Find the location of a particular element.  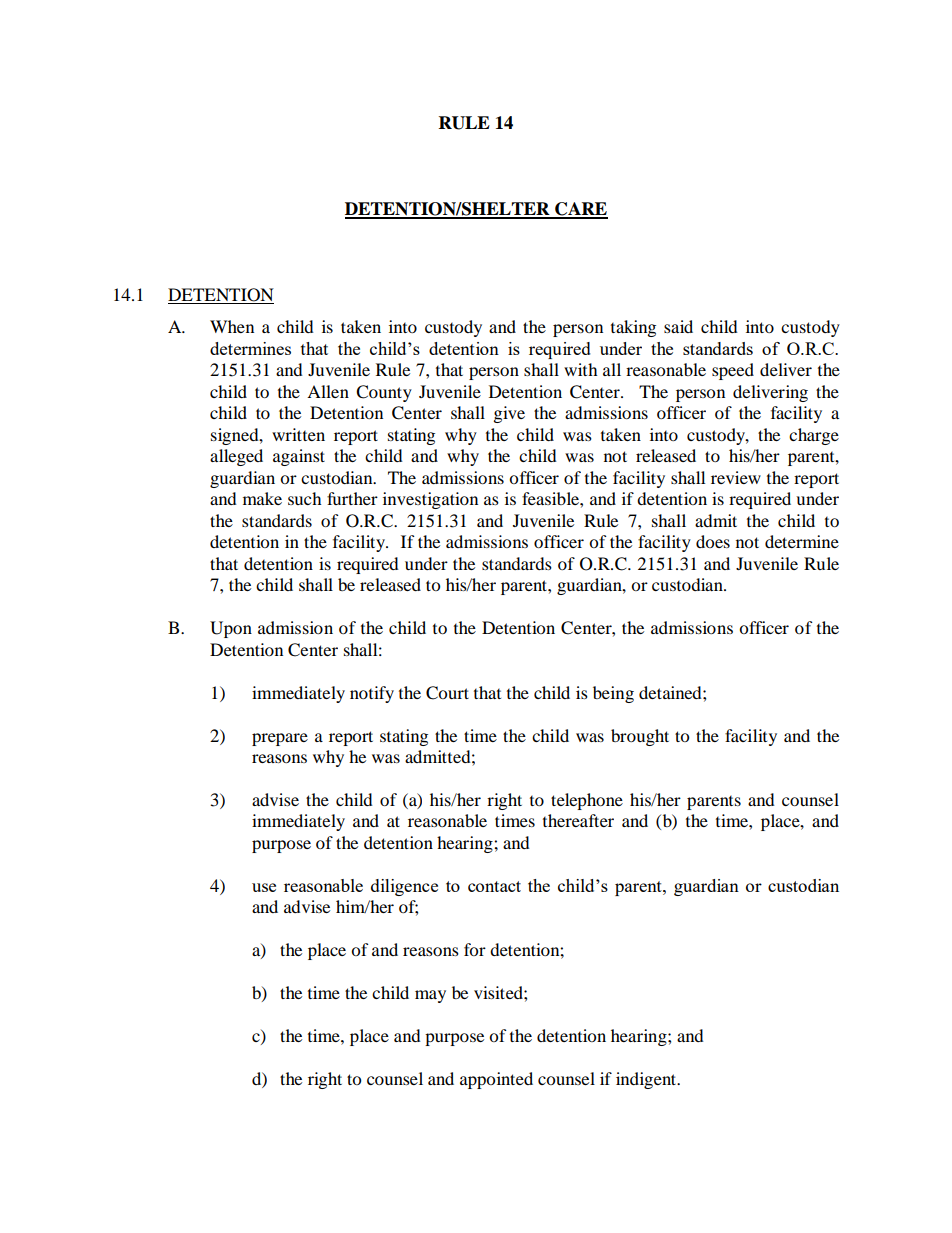

CARE is located at coordinates (580, 210).
